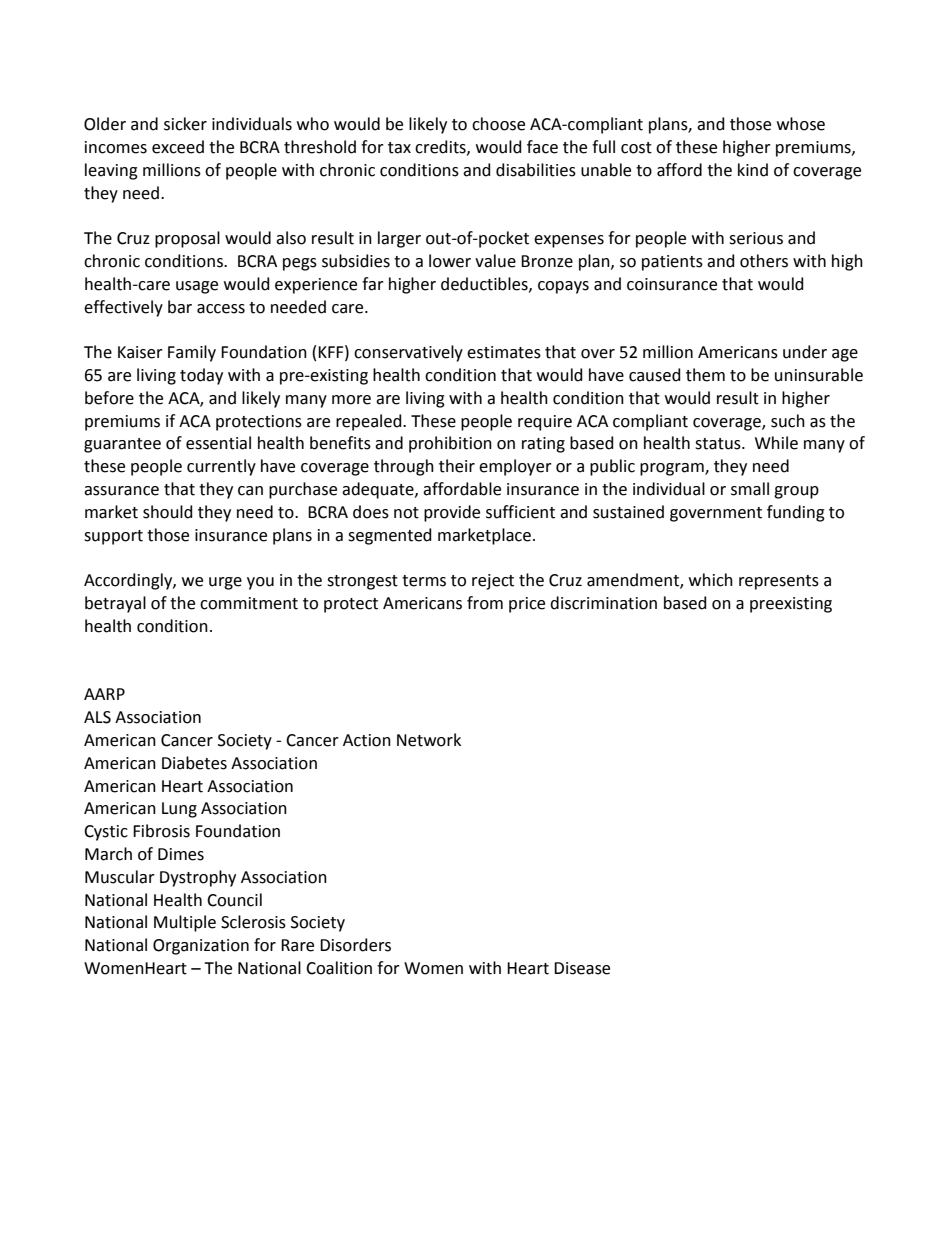  Describe the element at coordinates (429, 740) in the page. I see `Network` at that location.
